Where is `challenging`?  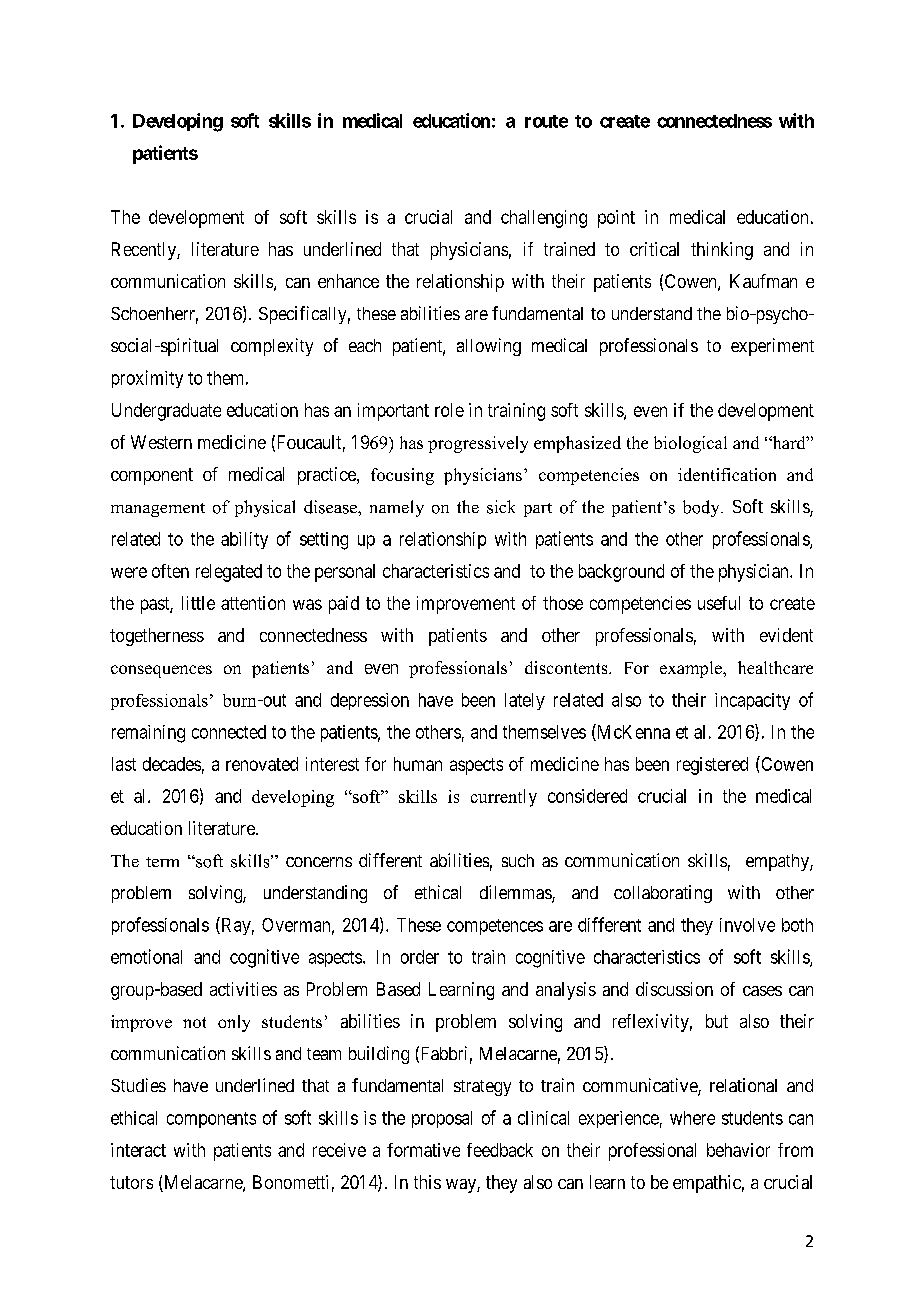
challenging is located at coordinates (544, 219).
